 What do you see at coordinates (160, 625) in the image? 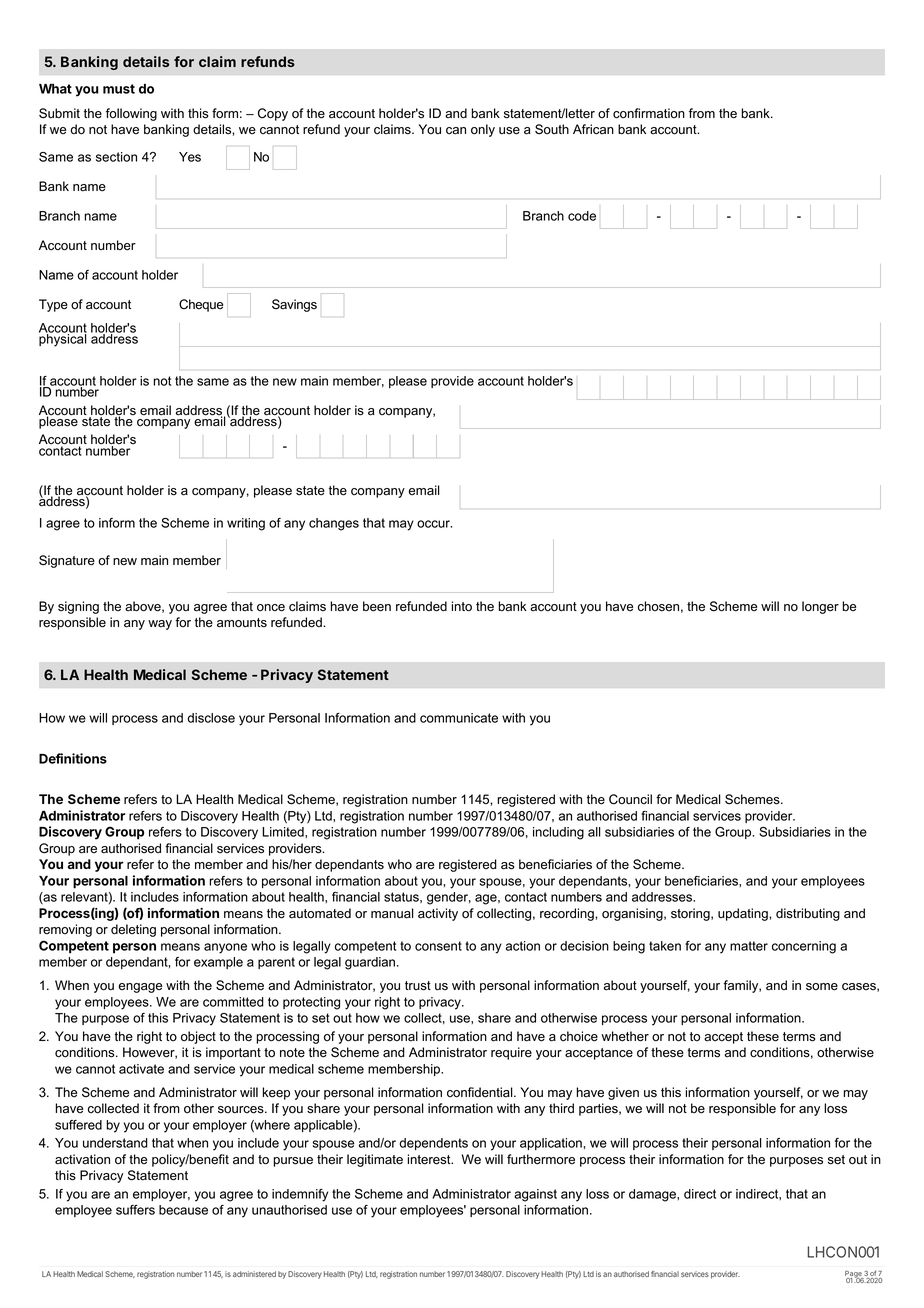
I see `way` at bounding box center [160, 625].
